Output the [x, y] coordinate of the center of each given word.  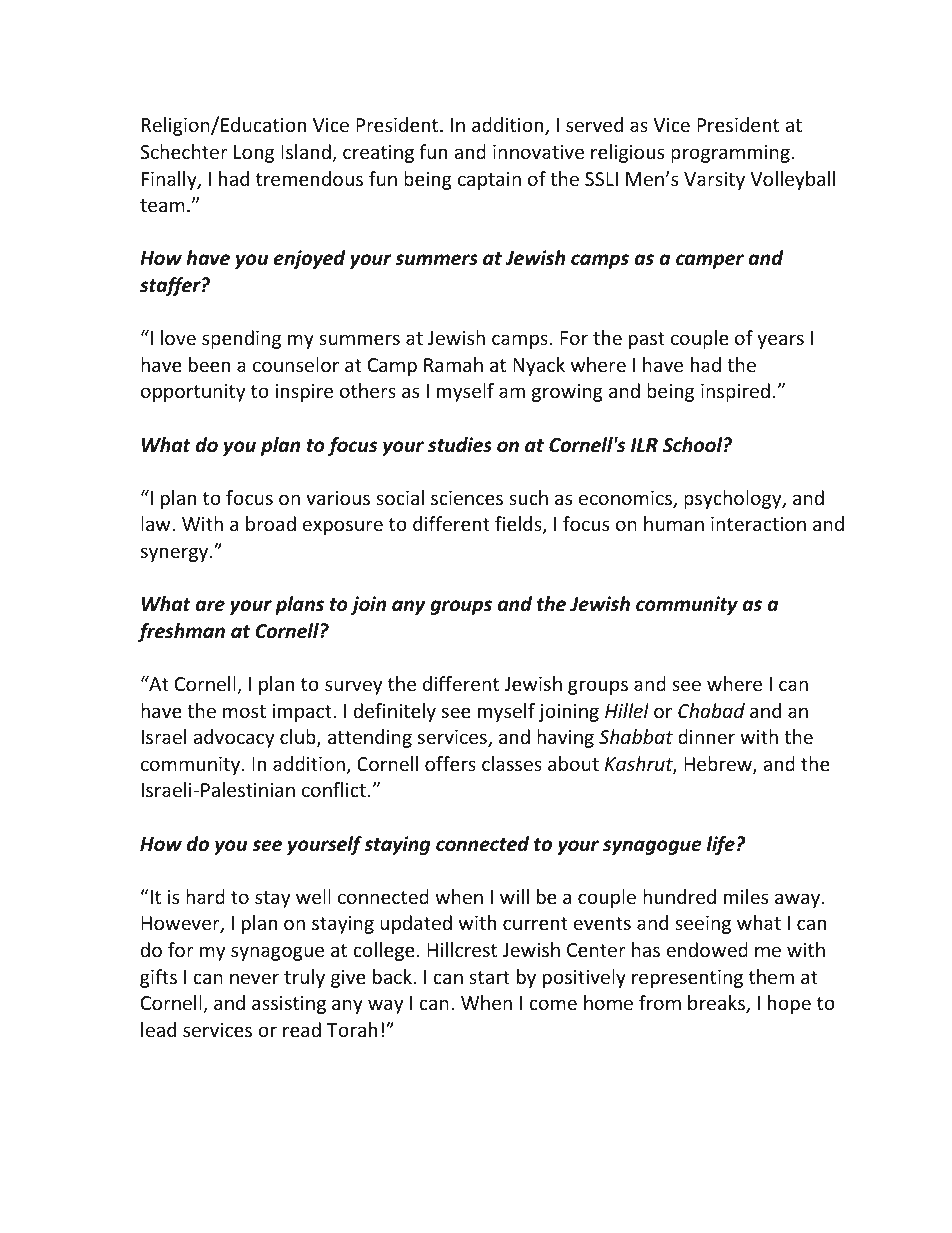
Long [254, 154]
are [210, 606]
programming [730, 154]
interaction [758, 524]
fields [519, 525]
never [254, 978]
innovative [538, 152]
